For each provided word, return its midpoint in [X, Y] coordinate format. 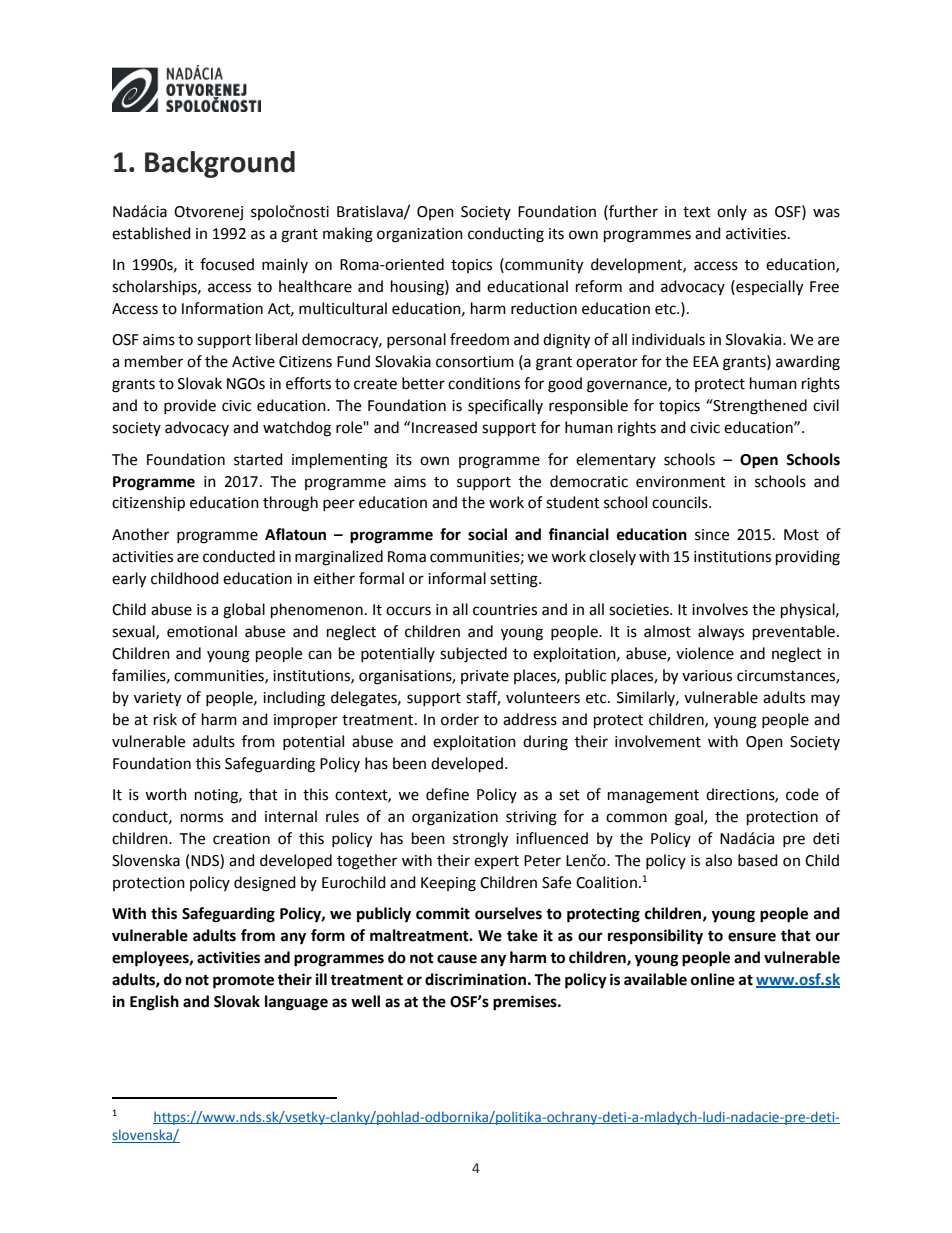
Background [220, 164]
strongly [480, 840]
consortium [475, 362]
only [732, 212]
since [712, 535]
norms [202, 818]
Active [253, 362]
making [348, 235]
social [487, 534]
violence [705, 653]
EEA [706, 361]
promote [243, 981]
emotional [202, 631]
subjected [473, 655]
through [290, 504]
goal [690, 818]
